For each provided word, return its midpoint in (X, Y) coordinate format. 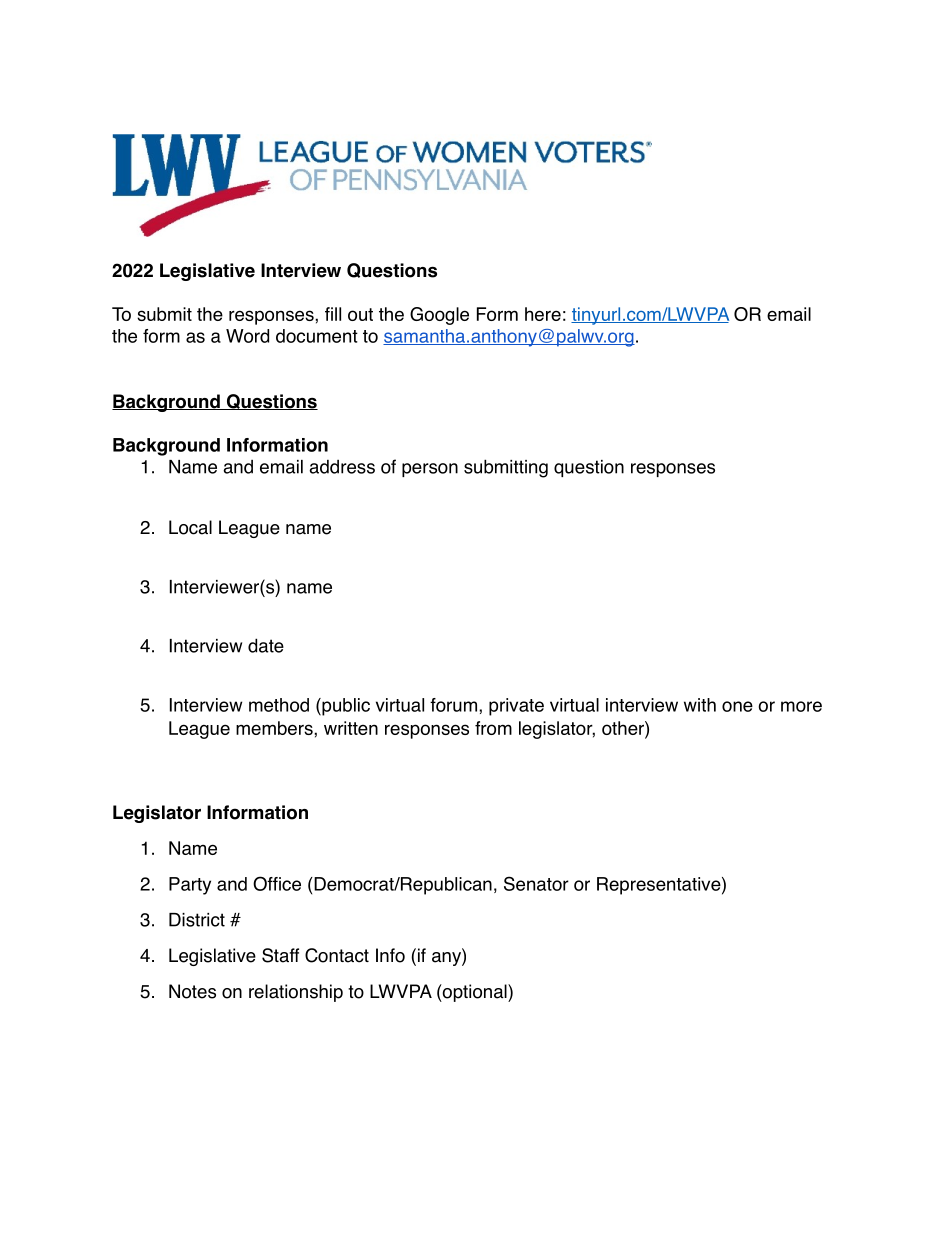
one (737, 706)
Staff (280, 955)
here (543, 314)
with (700, 705)
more (801, 706)
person (430, 470)
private (516, 707)
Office (277, 883)
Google (439, 316)
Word (247, 336)
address (342, 467)
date (266, 645)
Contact (337, 955)
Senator (536, 883)
